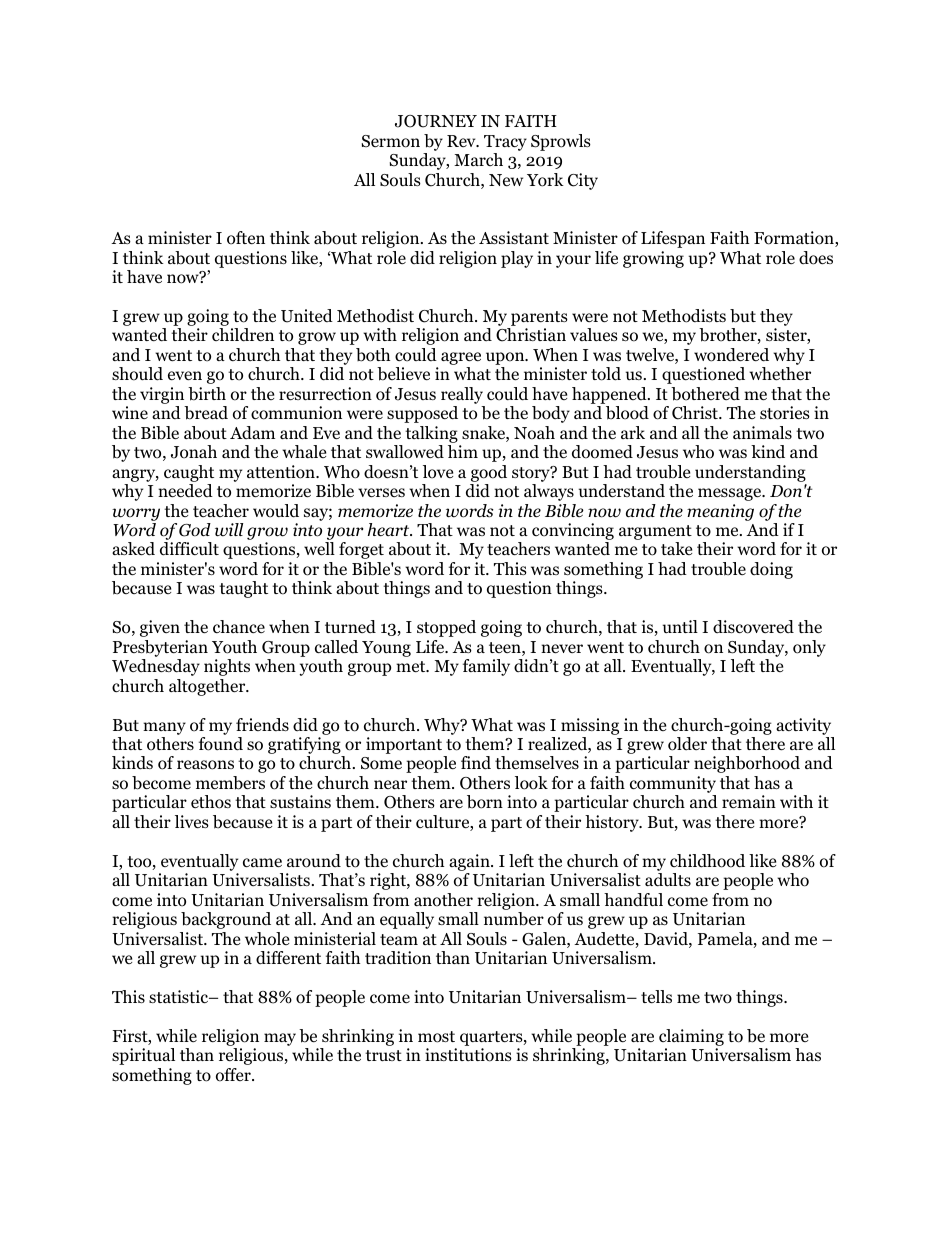 The width and height of the screenshot is (952, 1233). I want to click on born, so click(485, 802).
